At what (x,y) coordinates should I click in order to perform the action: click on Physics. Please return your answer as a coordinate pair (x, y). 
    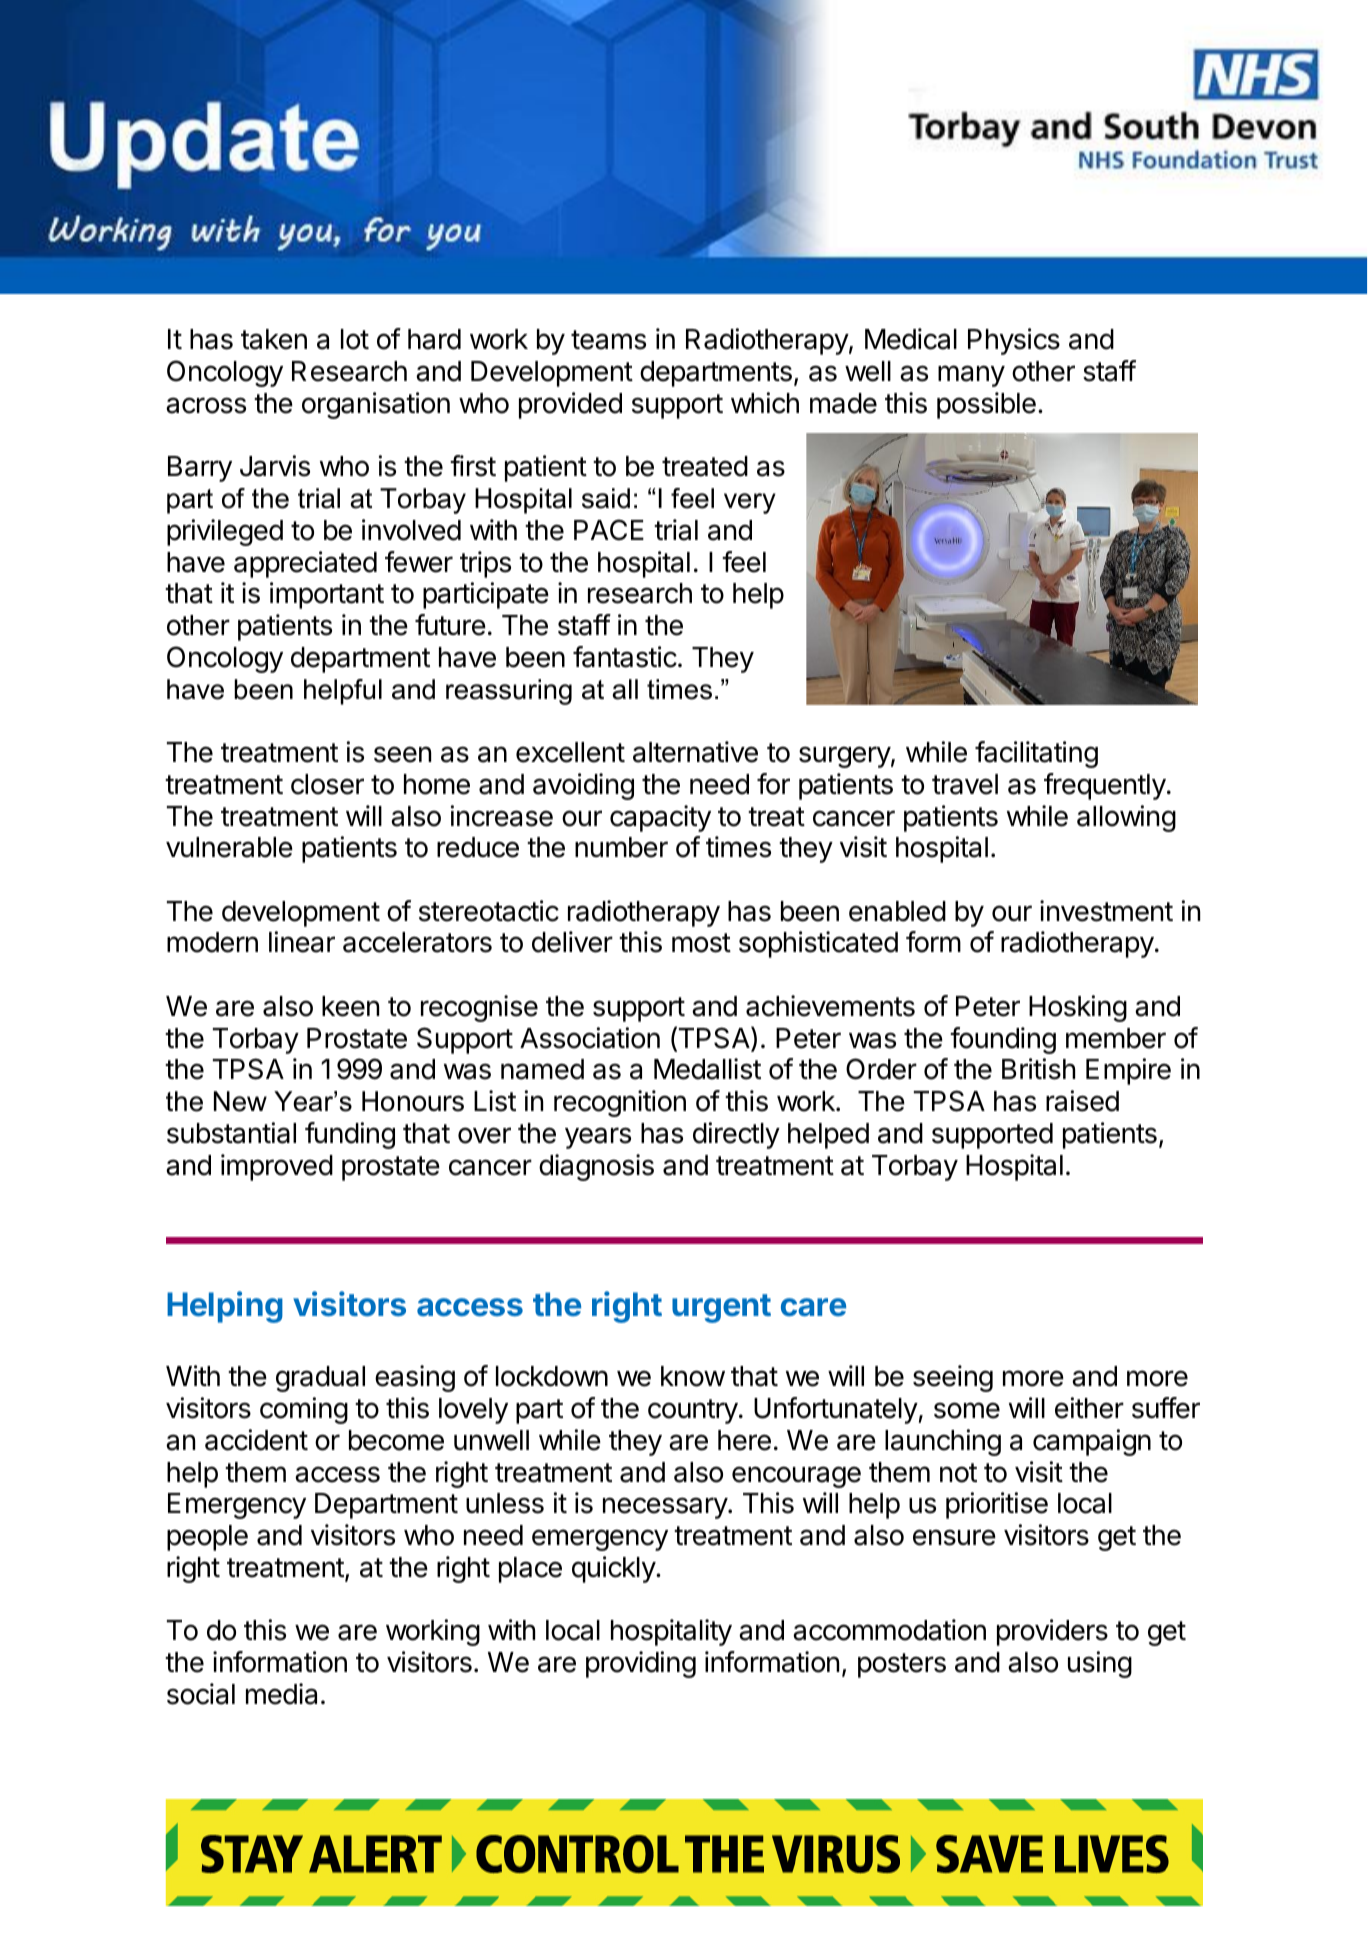
    Looking at the image, I should click on (1014, 341).
